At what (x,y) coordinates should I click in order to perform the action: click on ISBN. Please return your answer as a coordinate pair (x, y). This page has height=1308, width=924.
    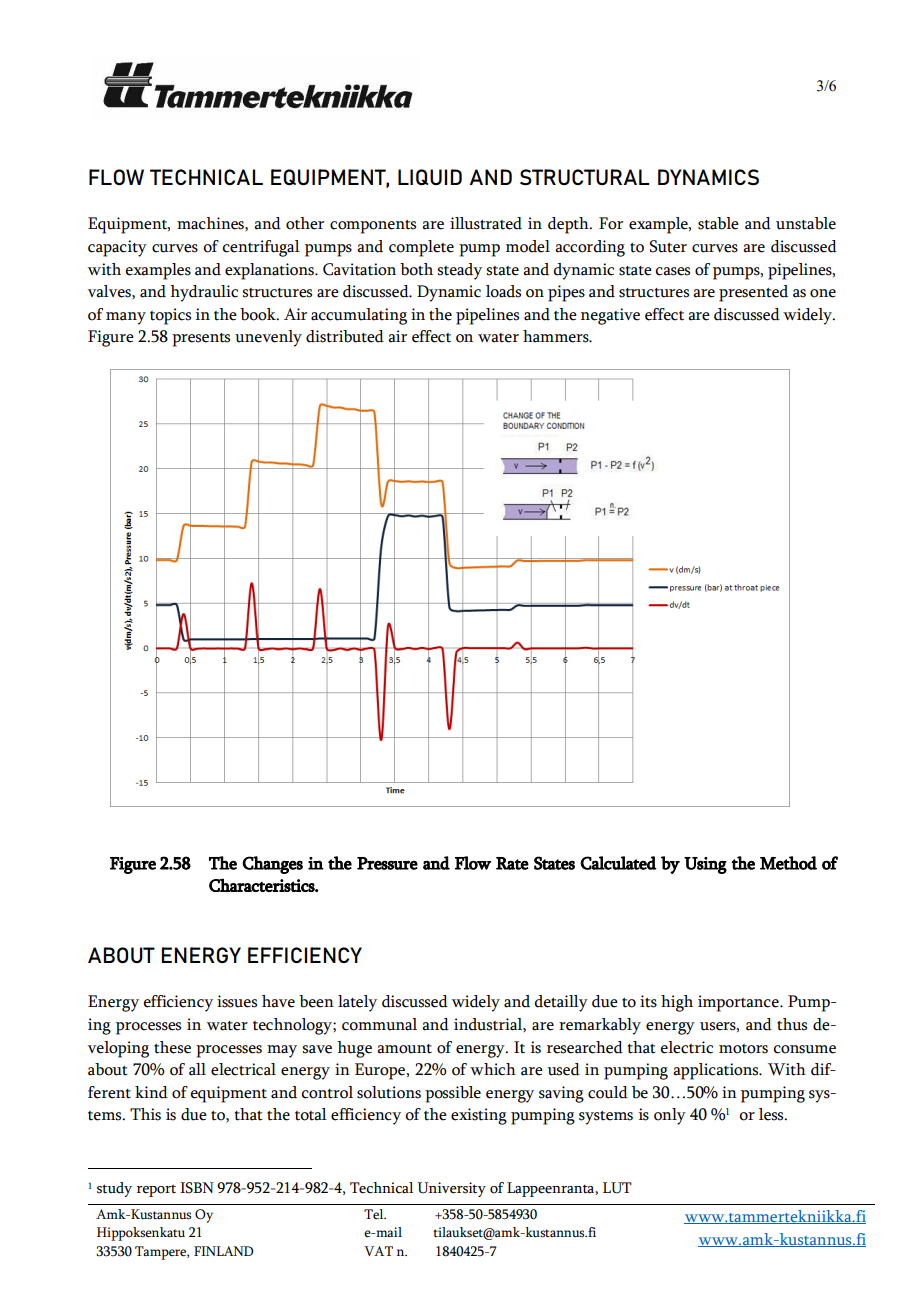
    Looking at the image, I should click on (197, 1188).
